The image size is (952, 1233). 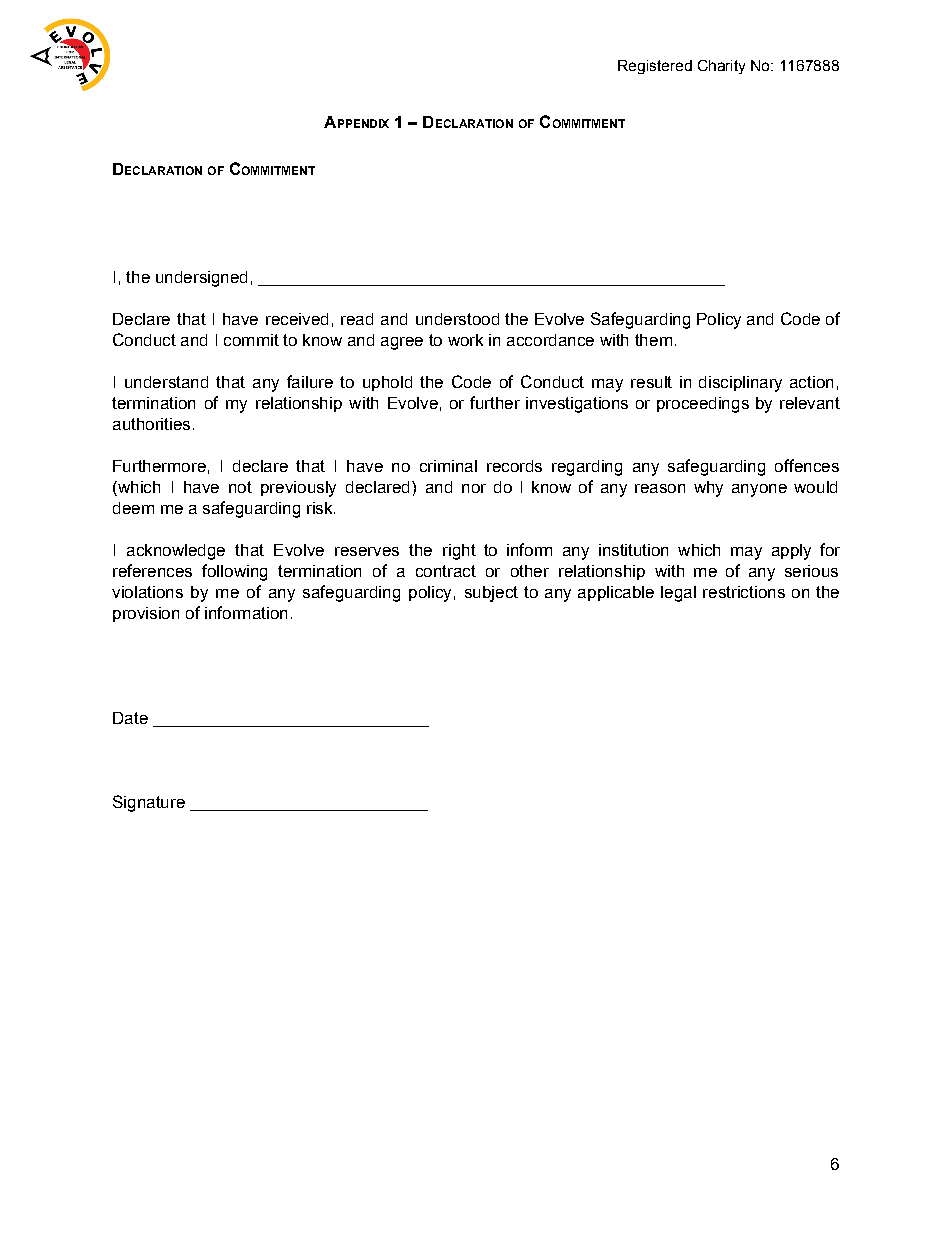 I want to click on Signature, so click(x=149, y=803).
